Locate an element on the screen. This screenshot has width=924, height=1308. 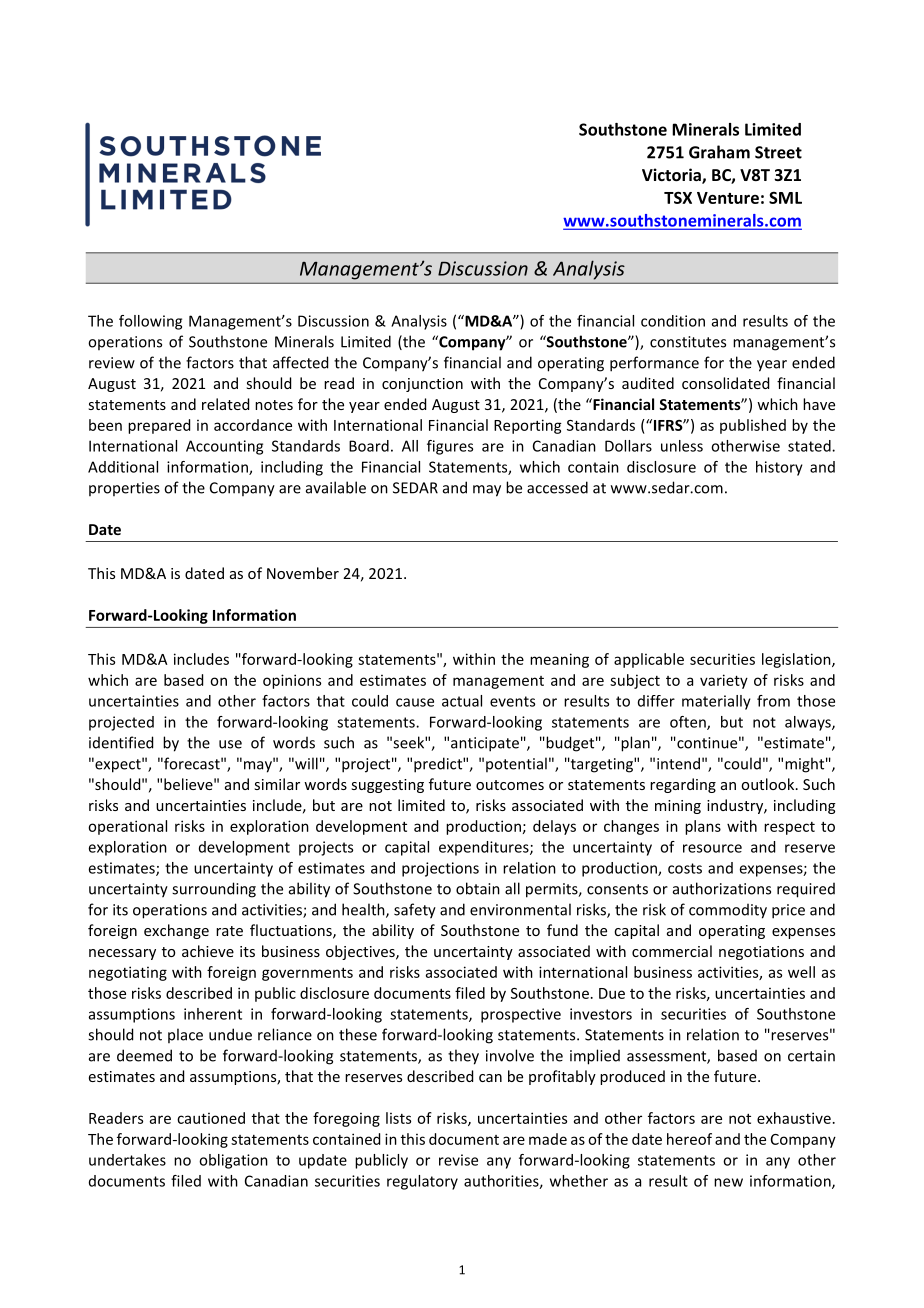
Victoria is located at coordinates (672, 176).
